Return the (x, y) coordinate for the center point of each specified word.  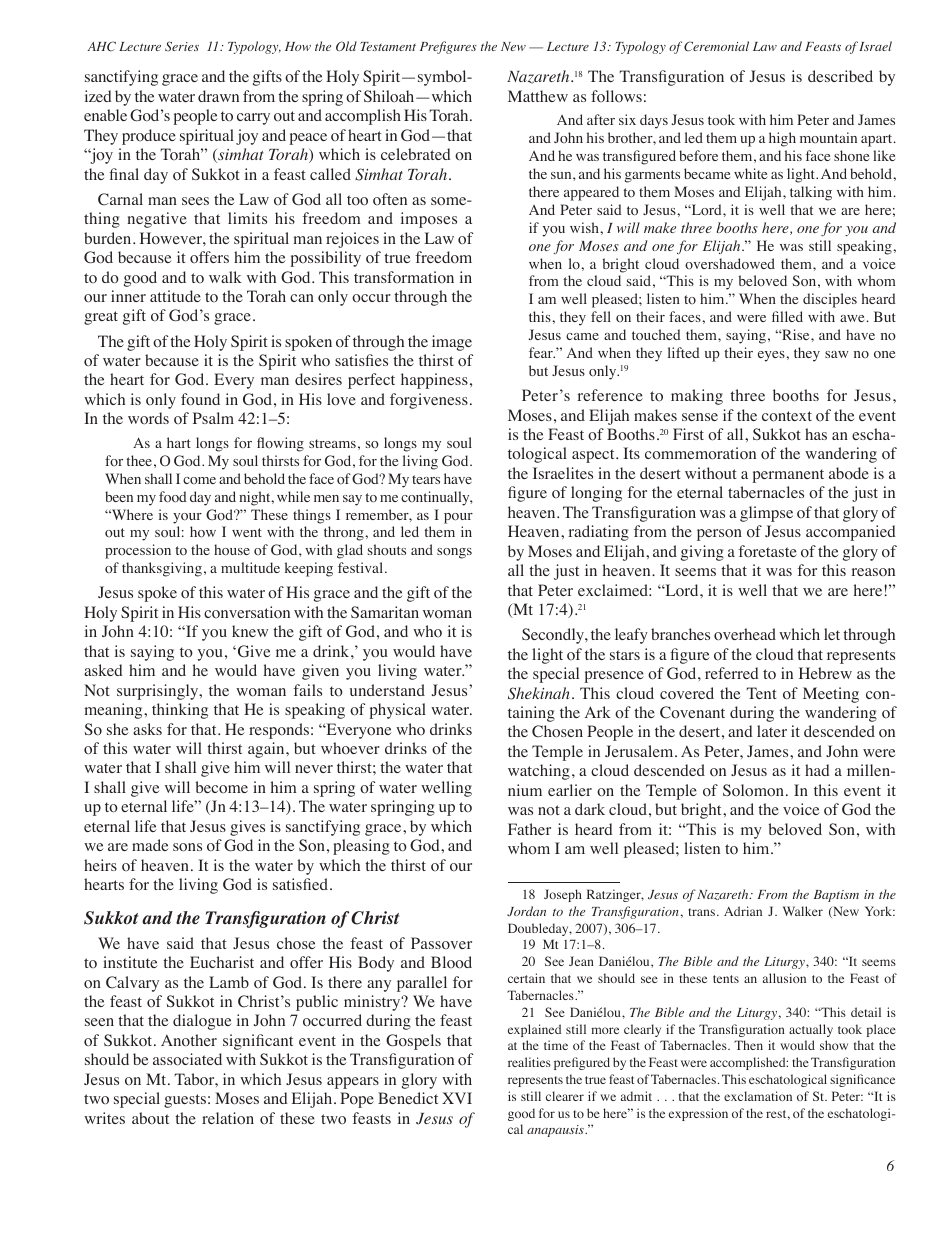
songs (454, 553)
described (840, 76)
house (232, 550)
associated (187, 1059)
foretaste (767, 551)
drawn (218, 96)
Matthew (538, 96)
